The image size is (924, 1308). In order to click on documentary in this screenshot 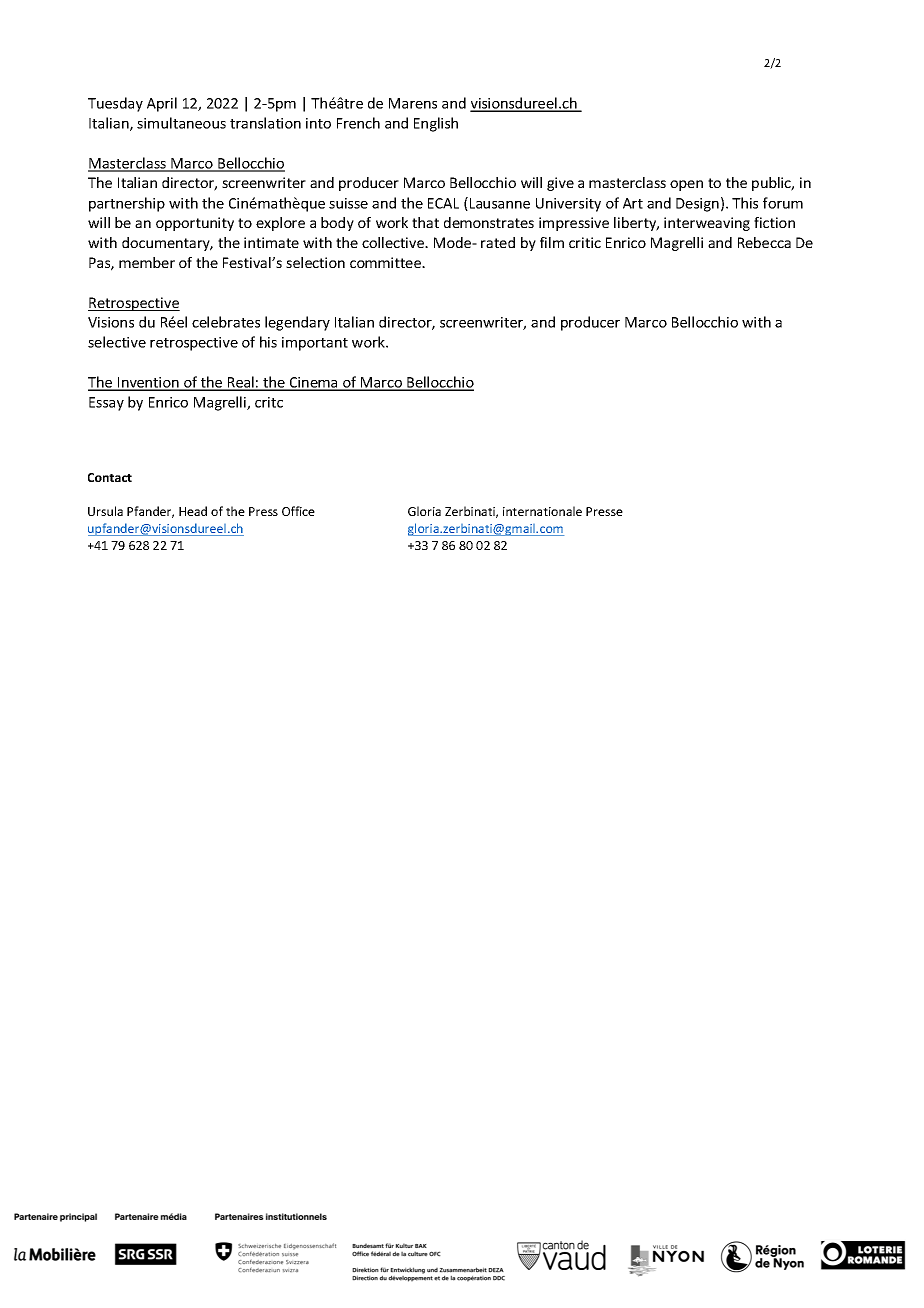, I will do `click(167, 244)`.
